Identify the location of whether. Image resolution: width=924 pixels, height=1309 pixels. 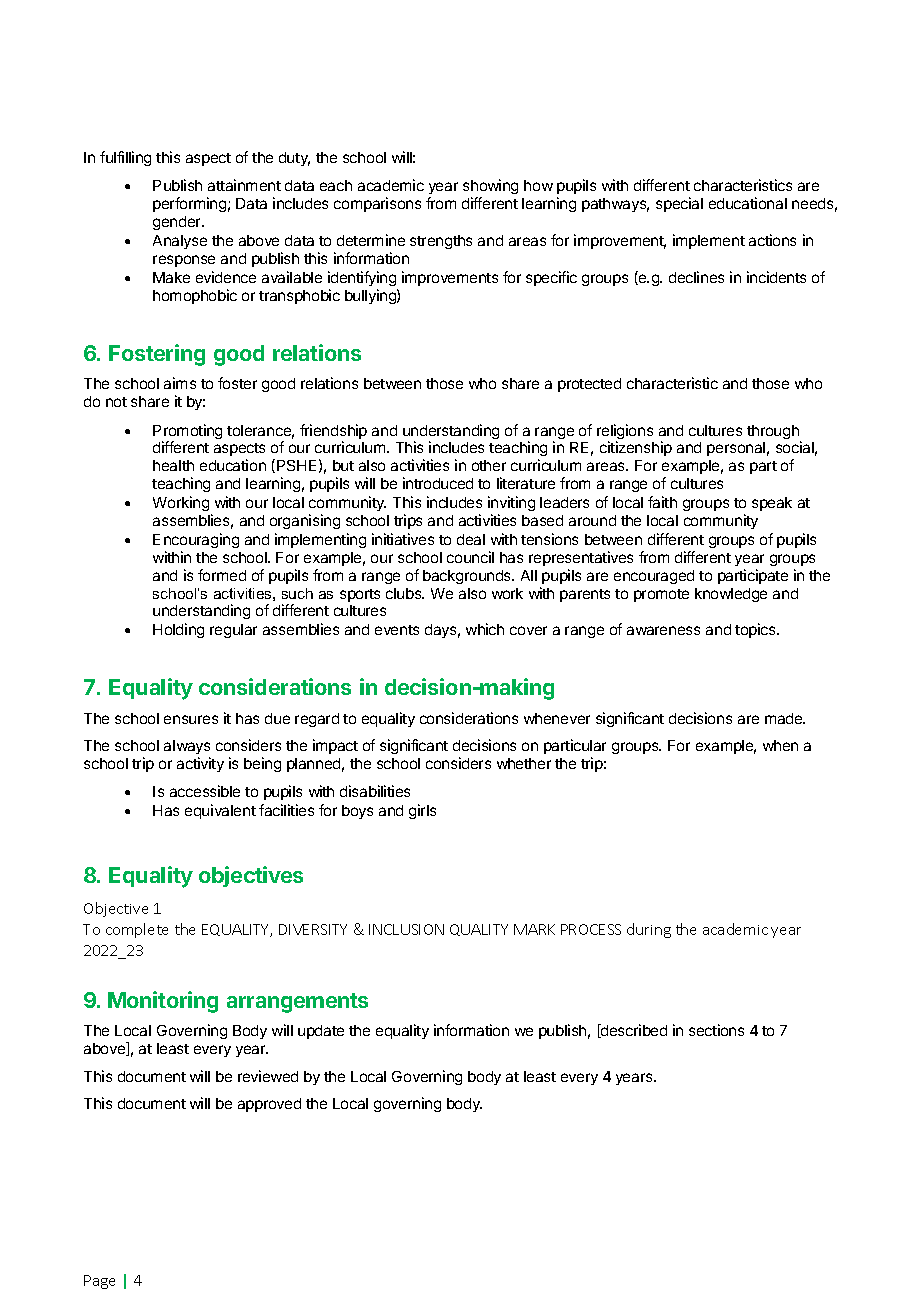
(524, 763).
